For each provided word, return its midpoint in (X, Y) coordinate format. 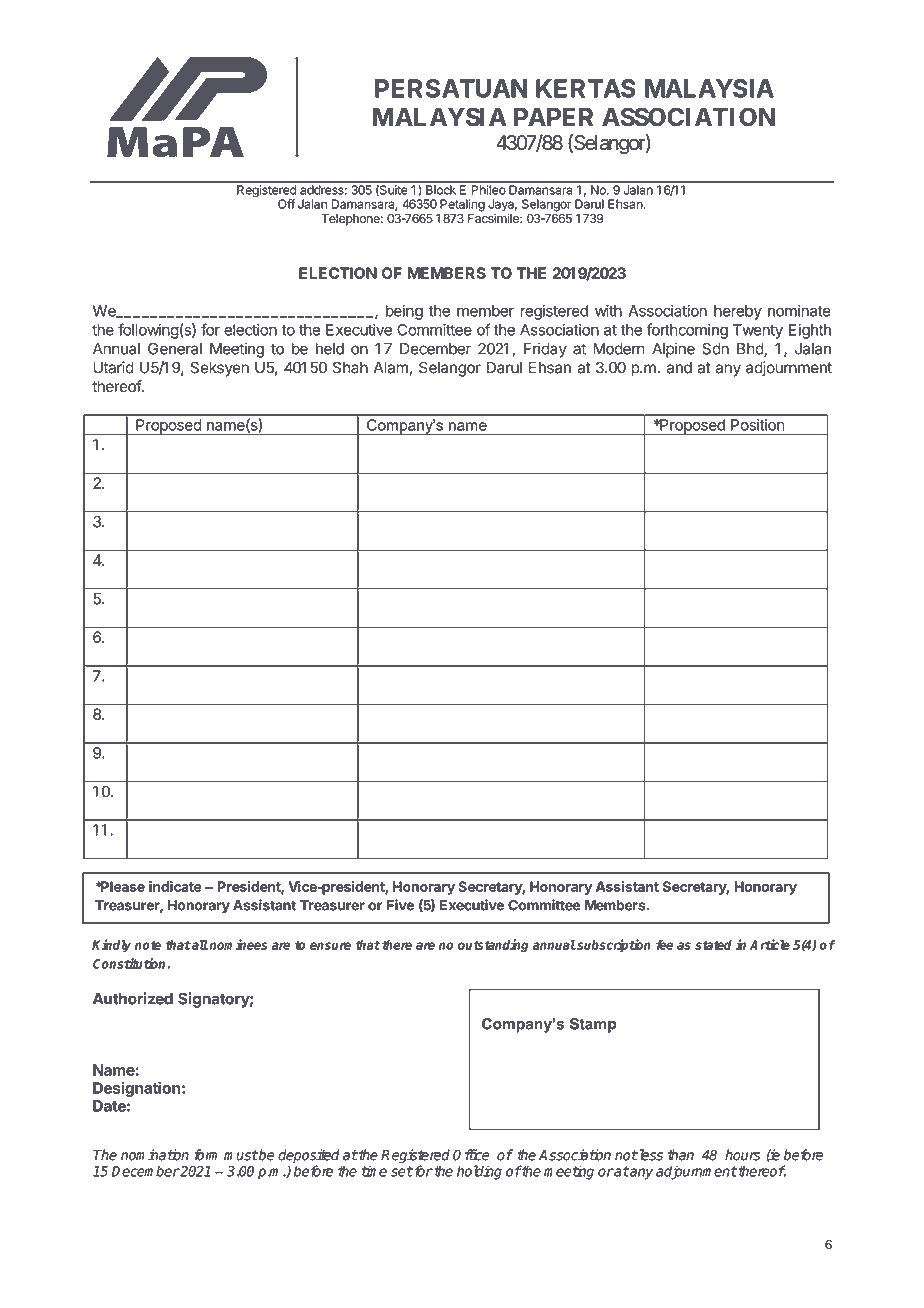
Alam (392, 369)
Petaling (462, 206)
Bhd (751, 350)
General (175, 349)
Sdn (715, 349)
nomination (155, 1155)
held (330, 349)
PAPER (553, 117)
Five (400, 905)
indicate (175, 886)
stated (713, 945)
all (199, 945)
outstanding (493, 946)
